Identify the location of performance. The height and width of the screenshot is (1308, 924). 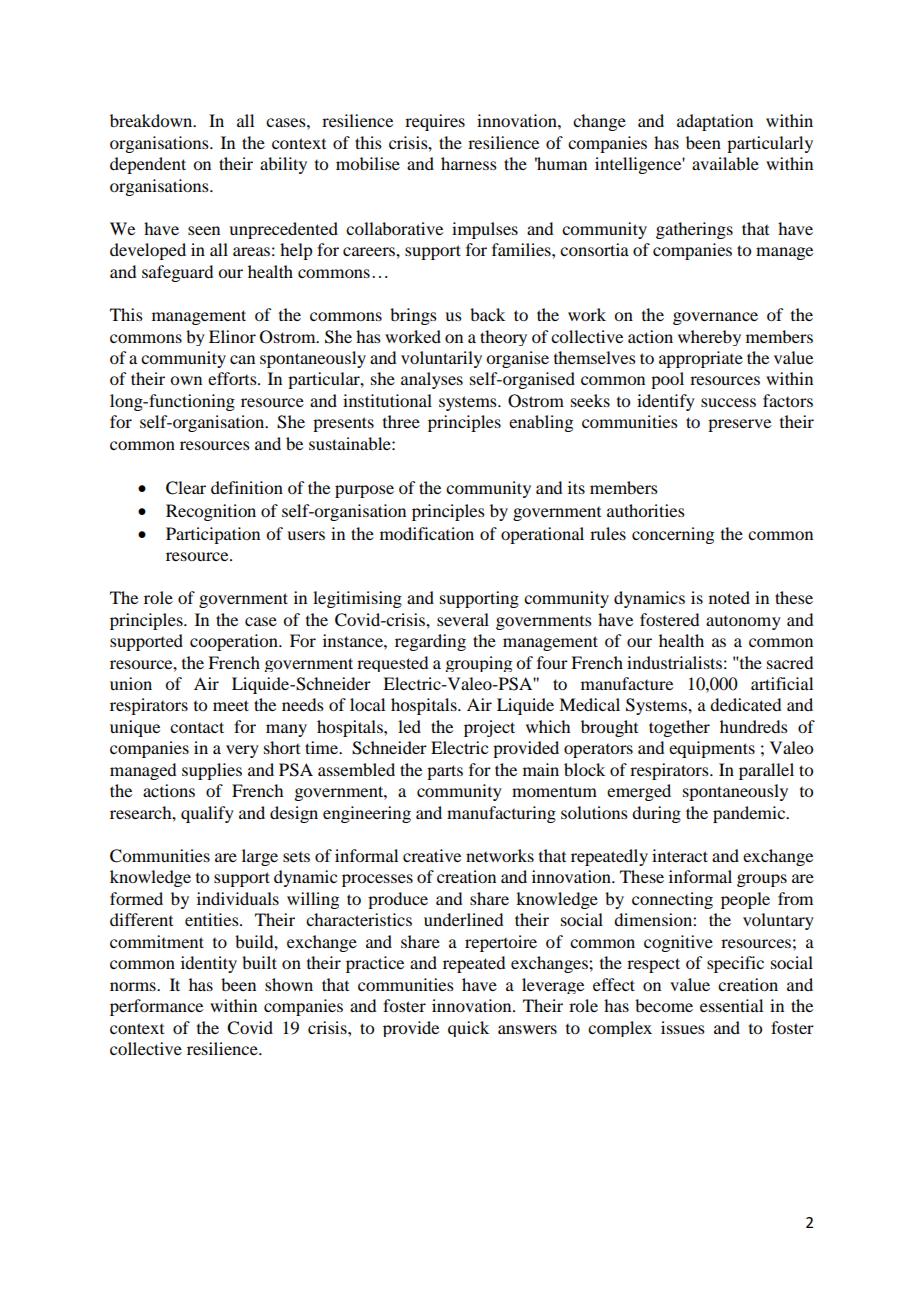
(156, 1007).
